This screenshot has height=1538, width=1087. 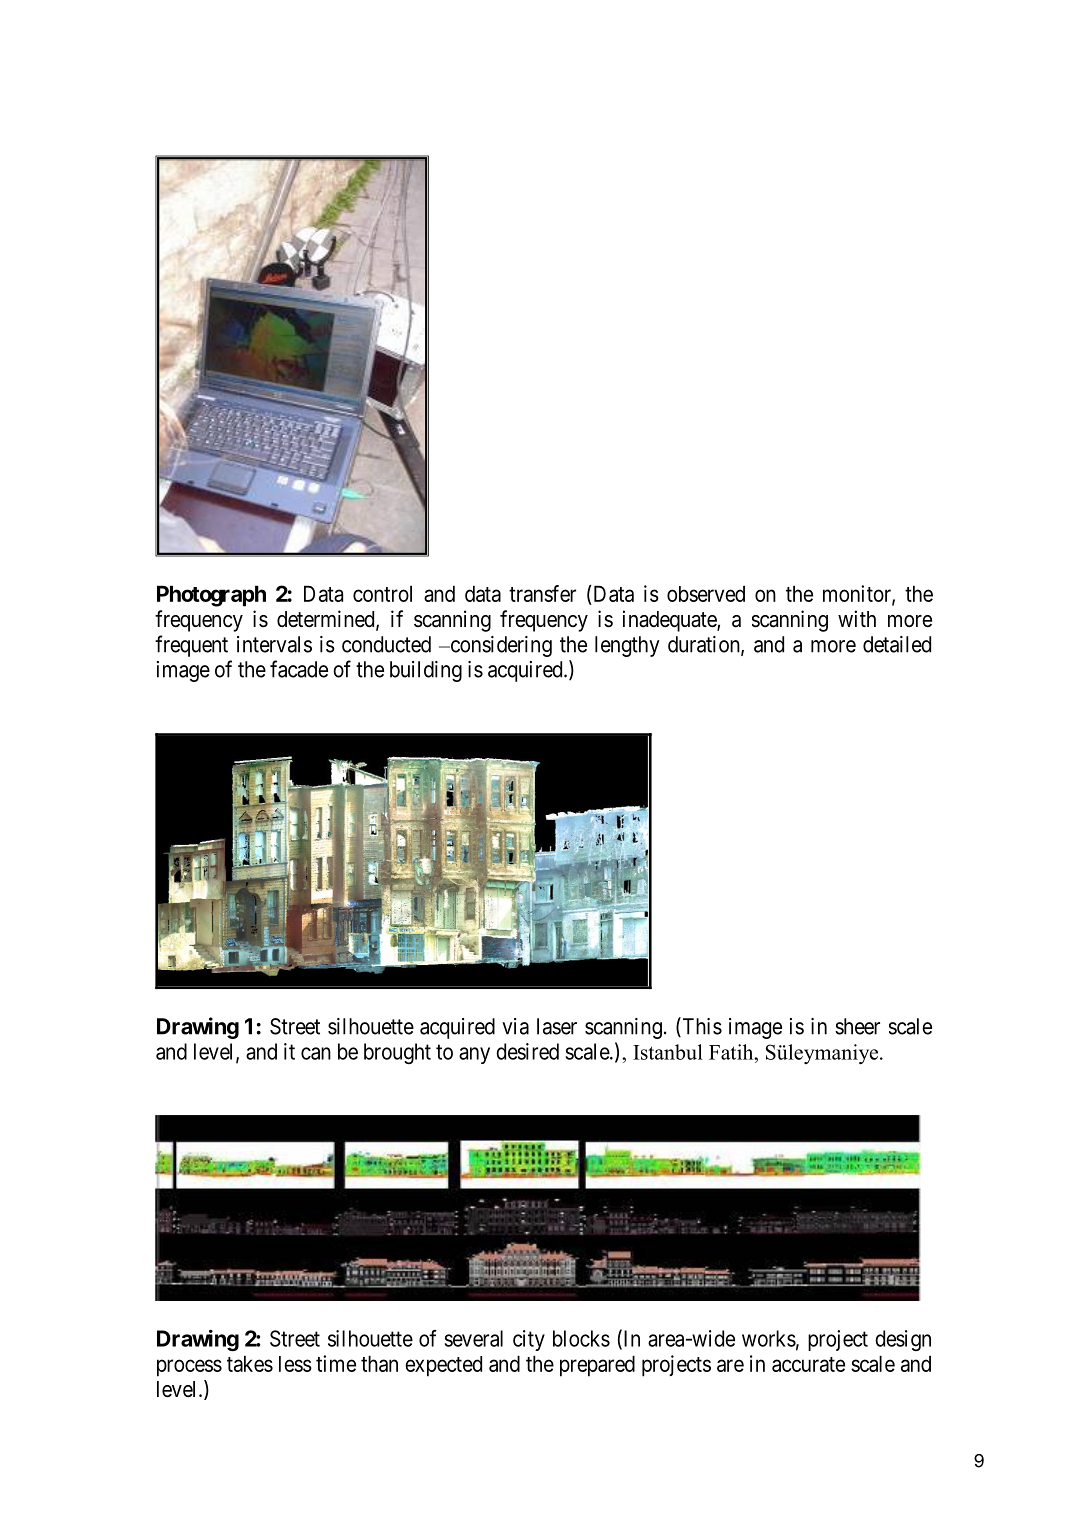 What do you see at coordinates (274, 644) in the screenshot?
I see `intervals` at bounding box center [274, 644].
